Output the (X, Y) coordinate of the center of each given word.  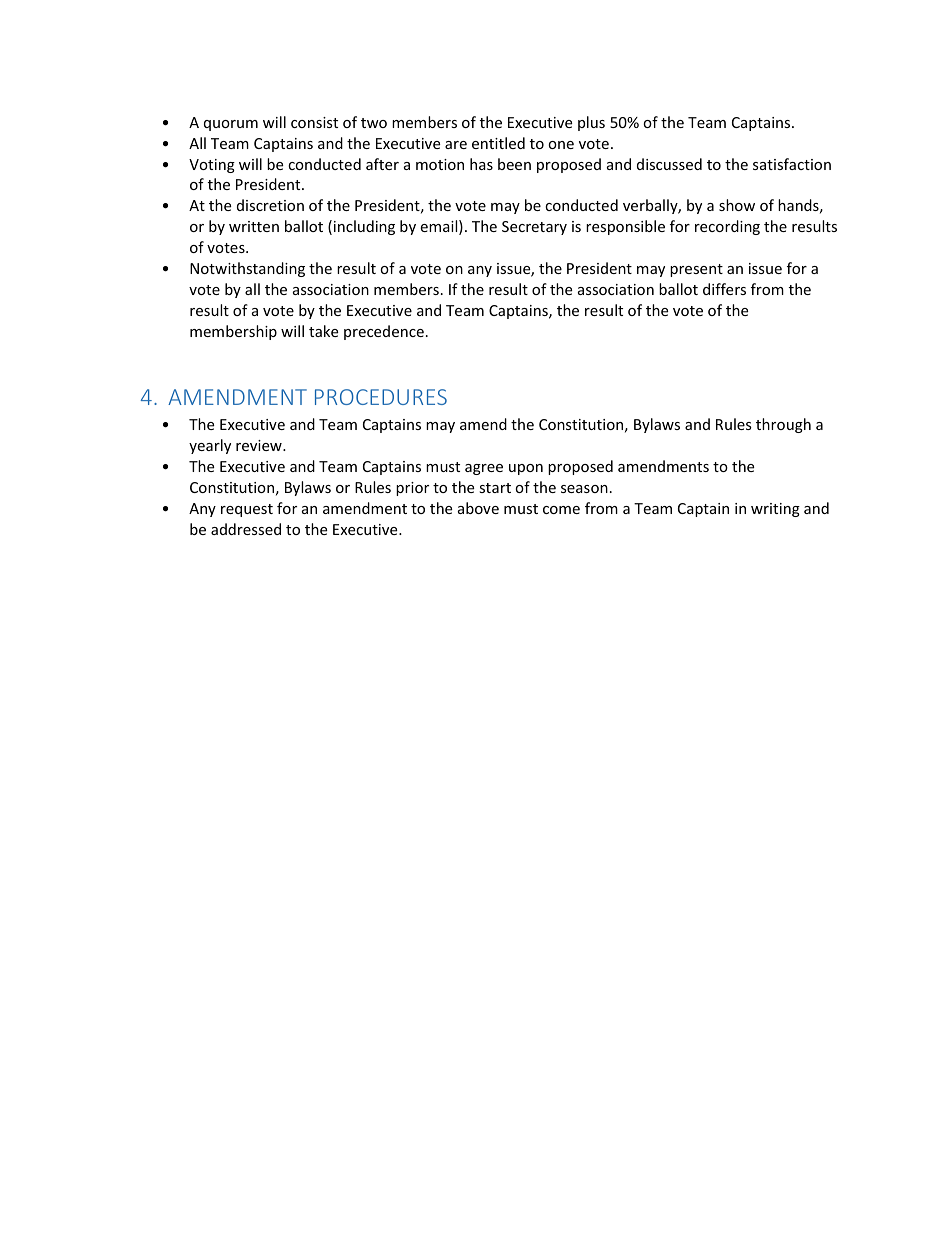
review (260, 445)
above (478, 508)
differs (724, 289)
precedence (384, 332)
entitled (498, 143)
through (783, 425)
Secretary (534, 228)
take (323, 331)
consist (314, 122)
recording (727, 227)
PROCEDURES (381, 397)
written (254, 226)
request (247, 510)
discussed (669, 164)
